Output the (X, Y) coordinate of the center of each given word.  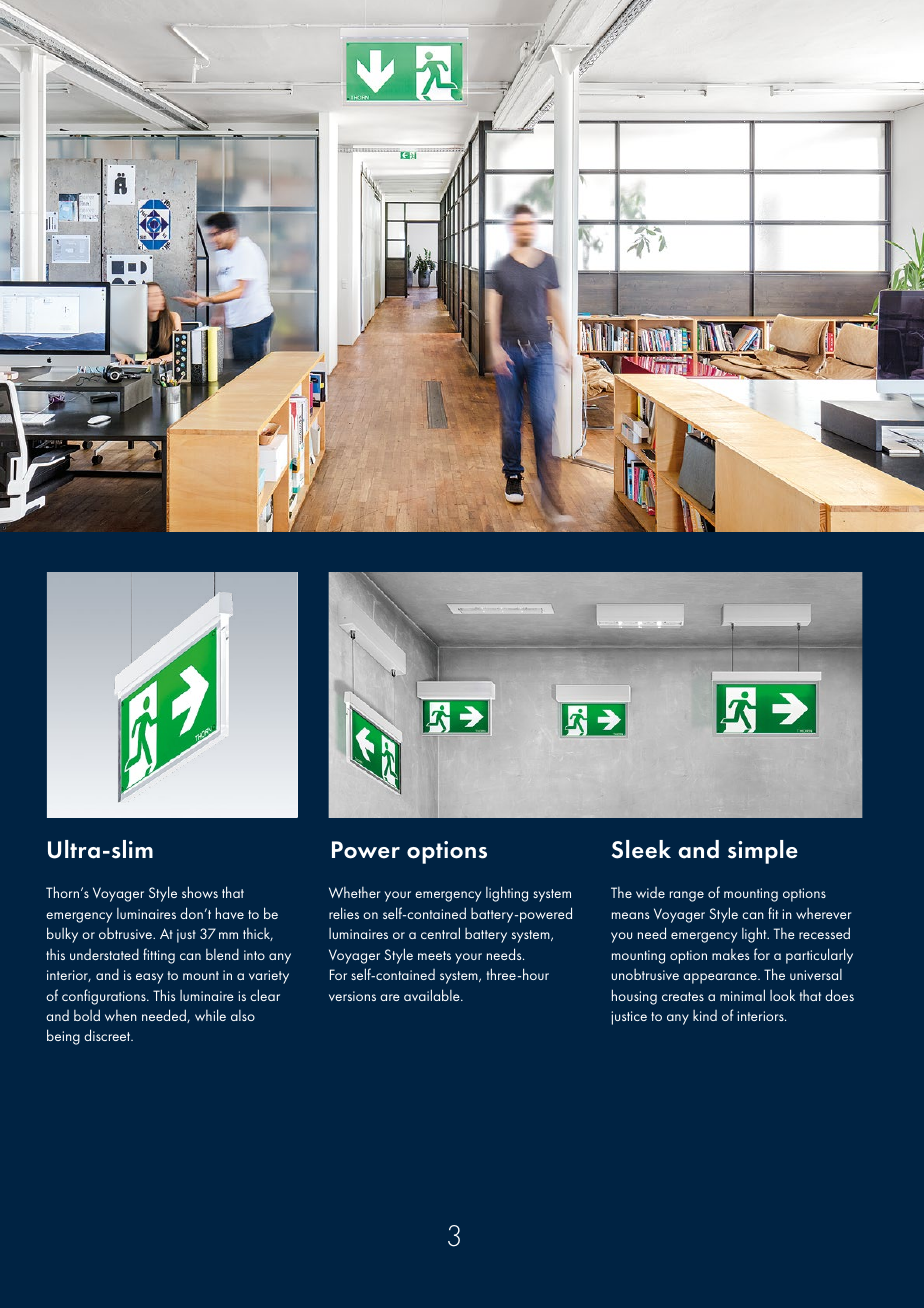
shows (200, 892)
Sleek (641, 849)
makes (730, 954)
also (243, 1015)
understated (104, 954)
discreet (108, 1035)
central (440, 933)
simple (763, 852)
